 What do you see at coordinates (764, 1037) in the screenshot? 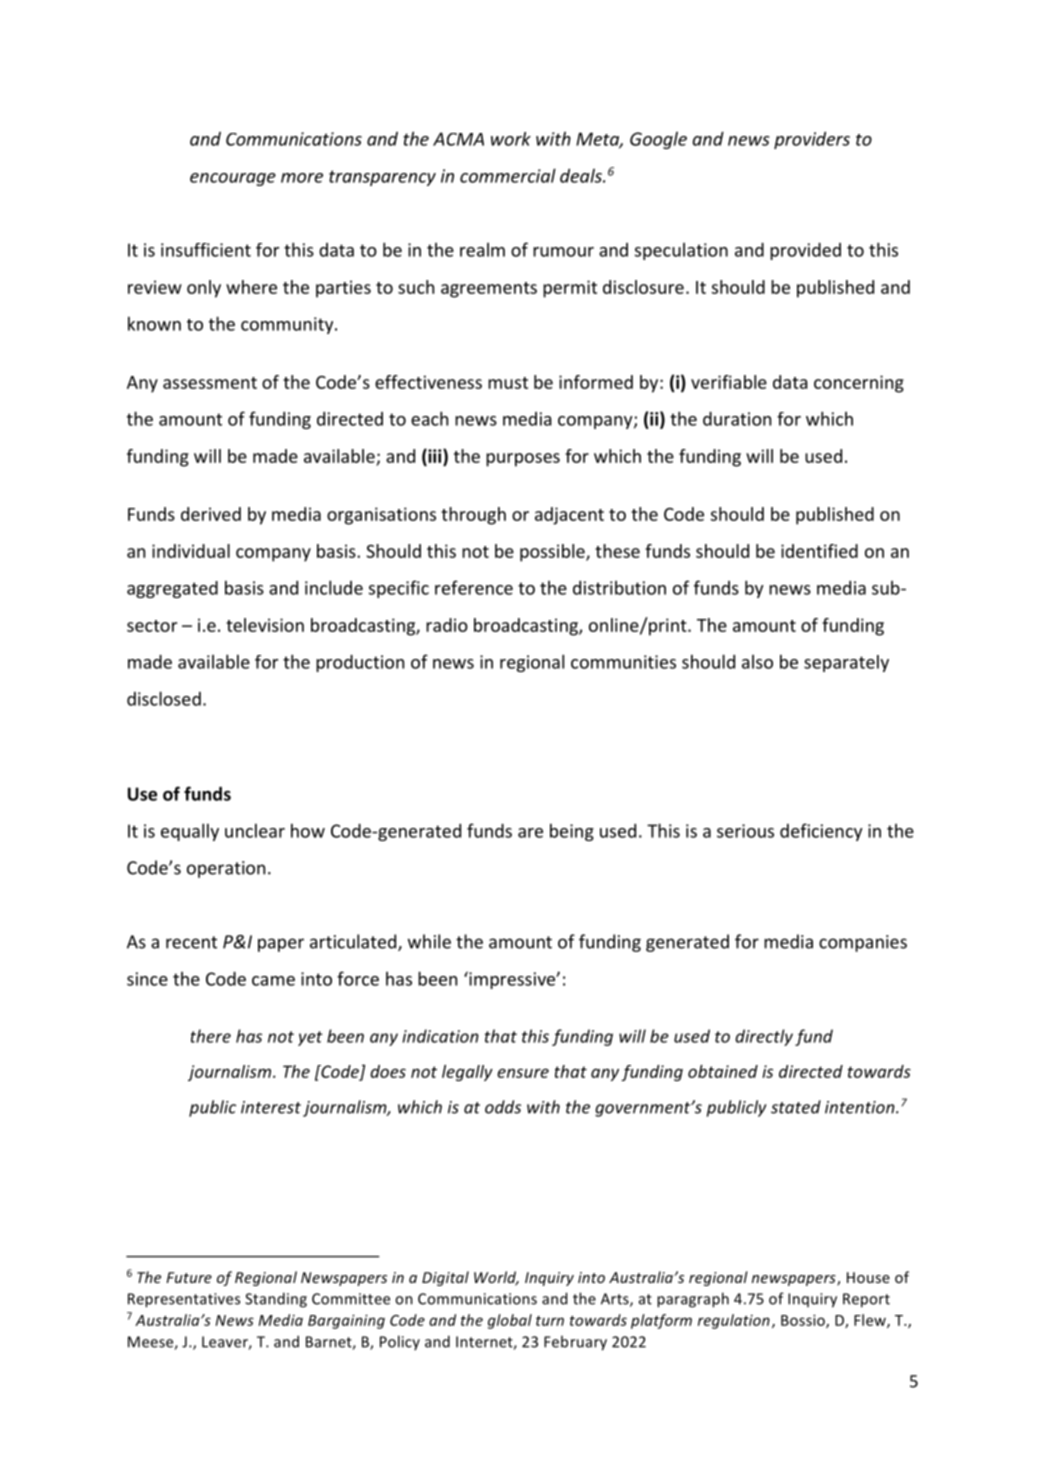
I see `directly` at bounding box center [764, 1037].
